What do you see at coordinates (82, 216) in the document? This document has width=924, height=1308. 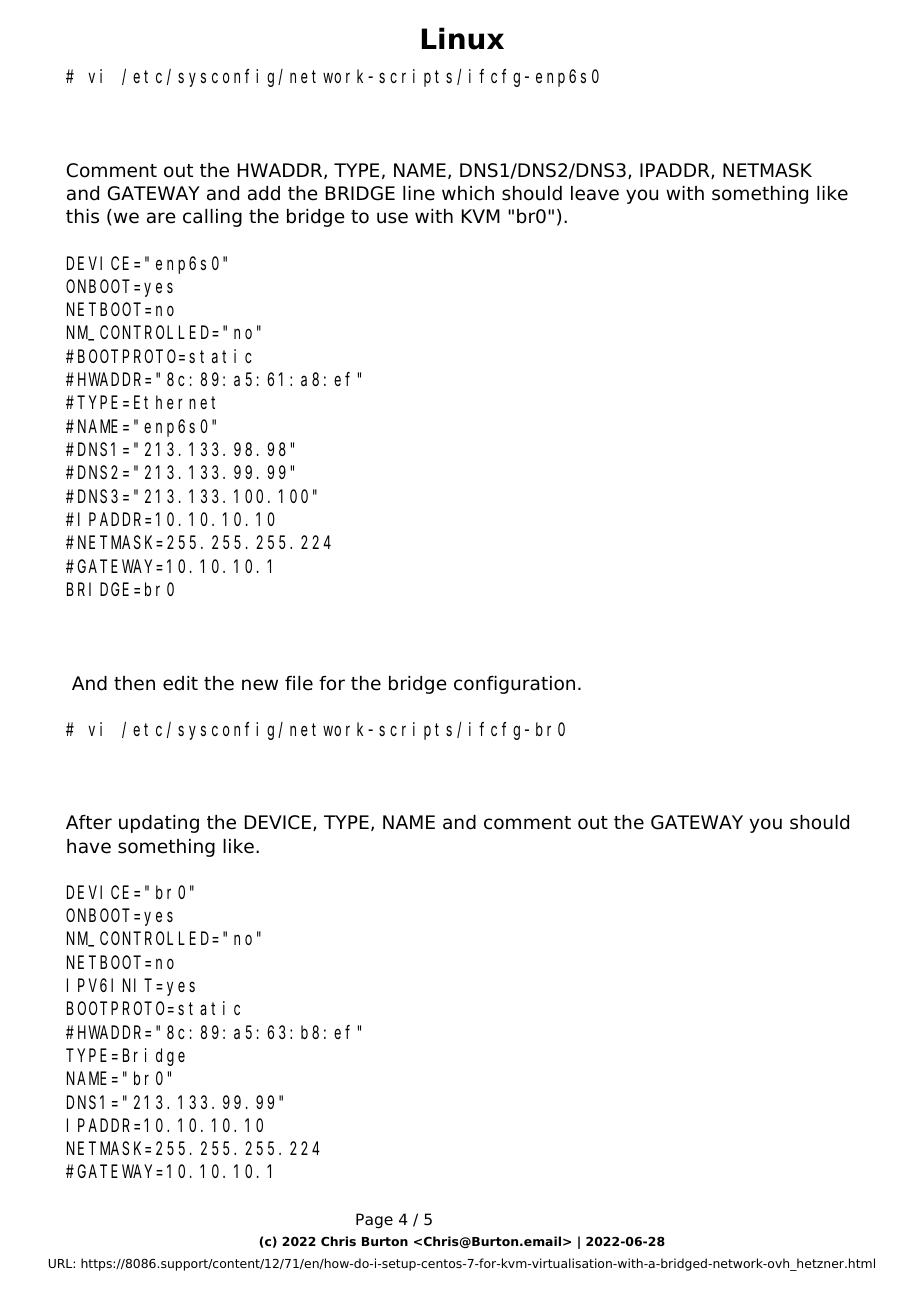 I see `this` at bounding box center [82, 216].
